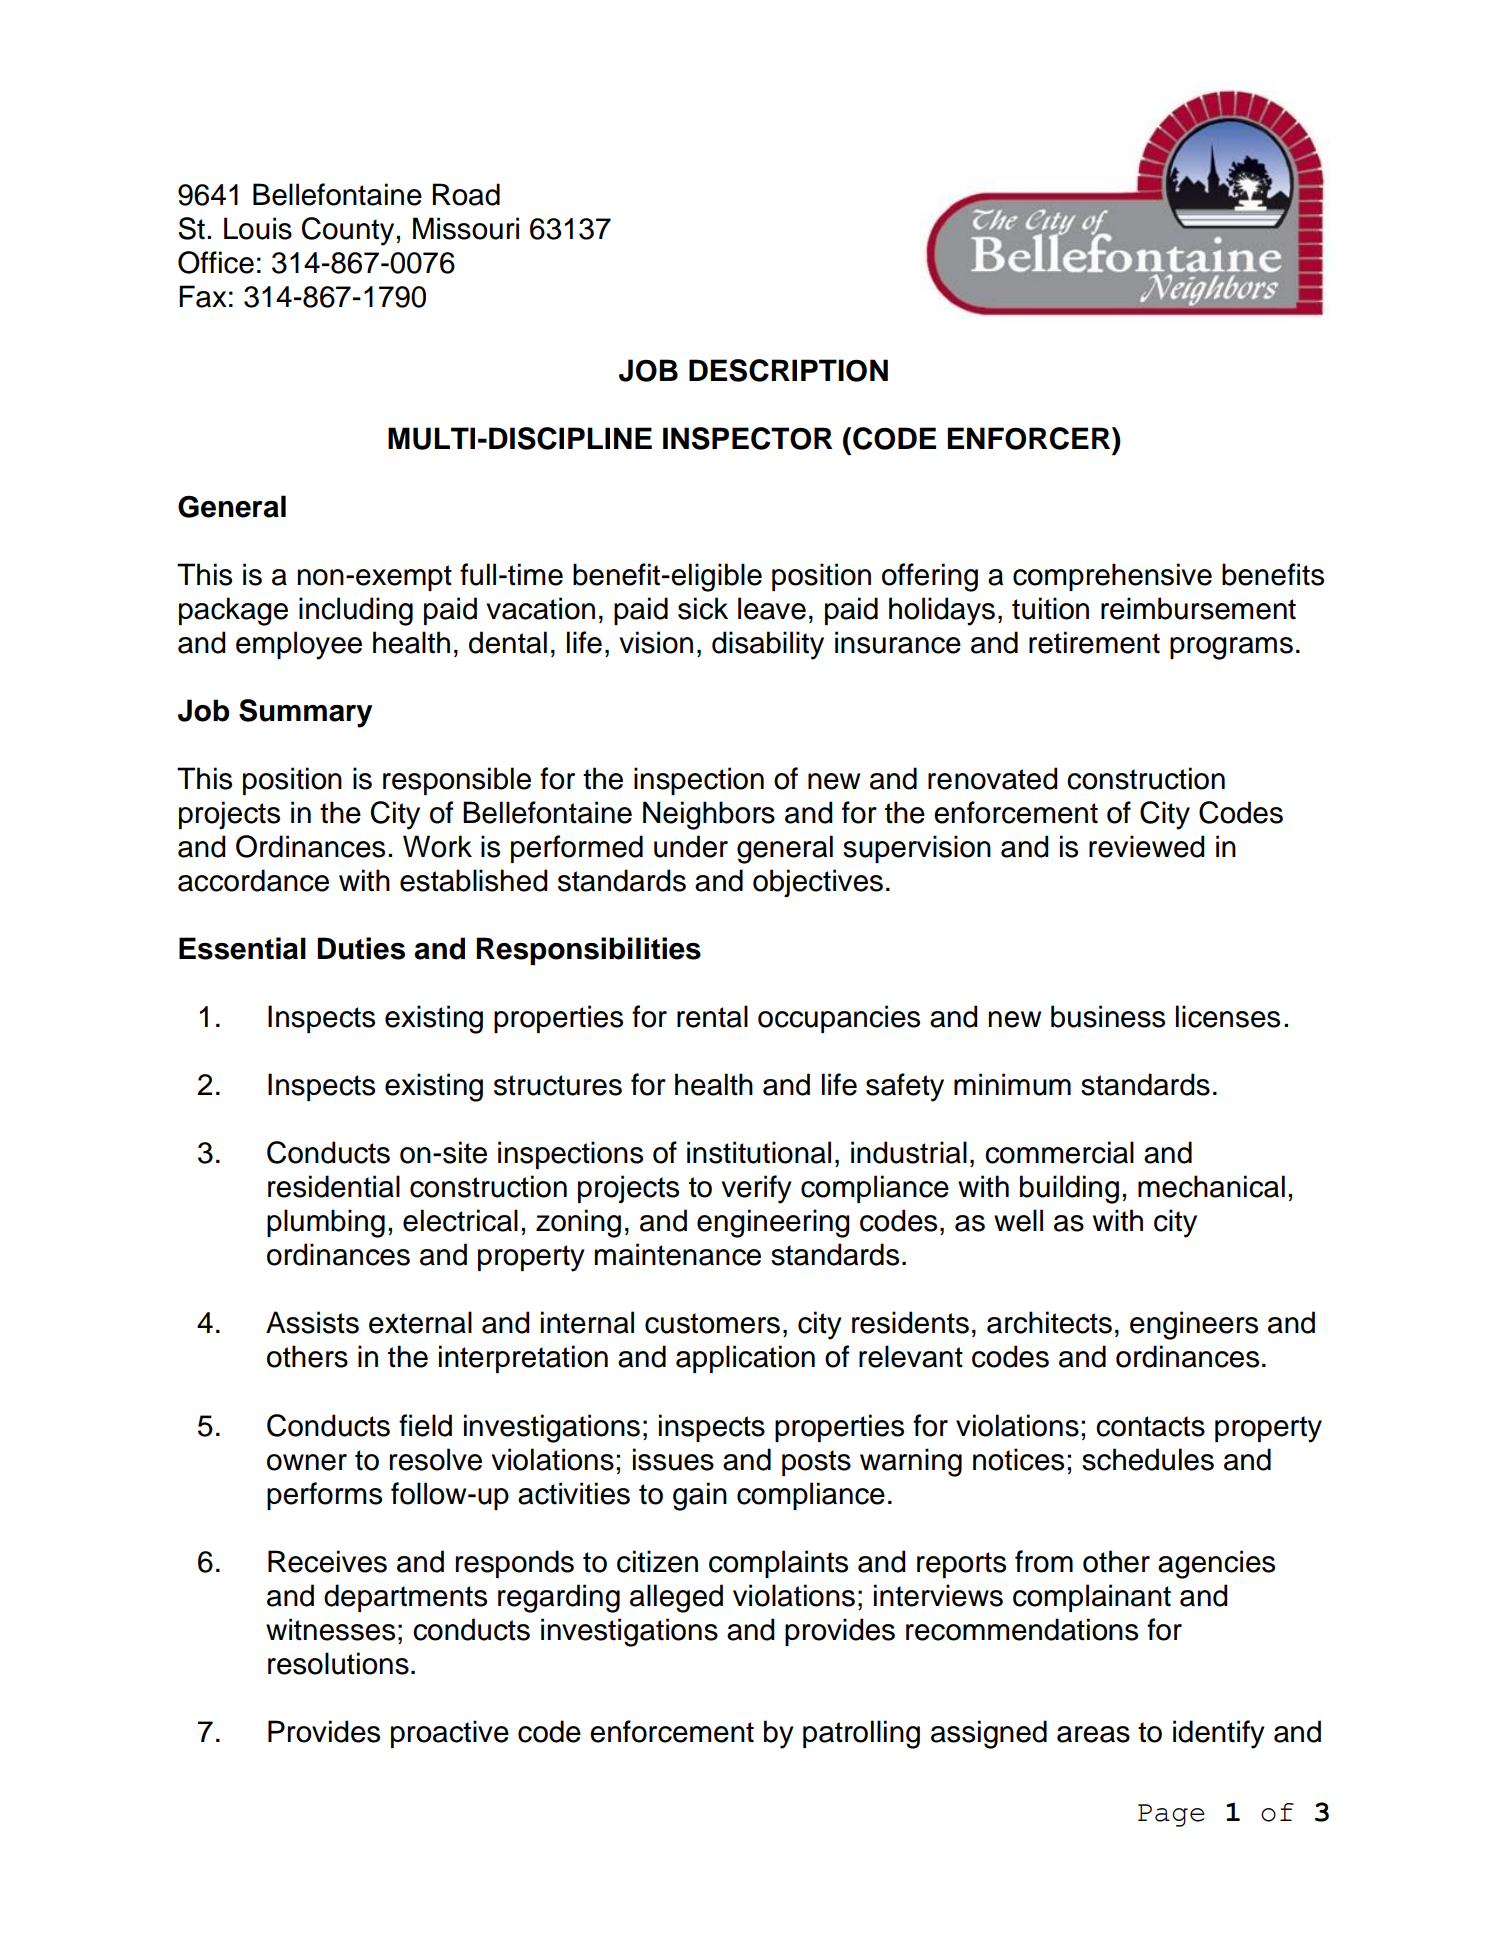  I want to click on County, so click(348, 231).
